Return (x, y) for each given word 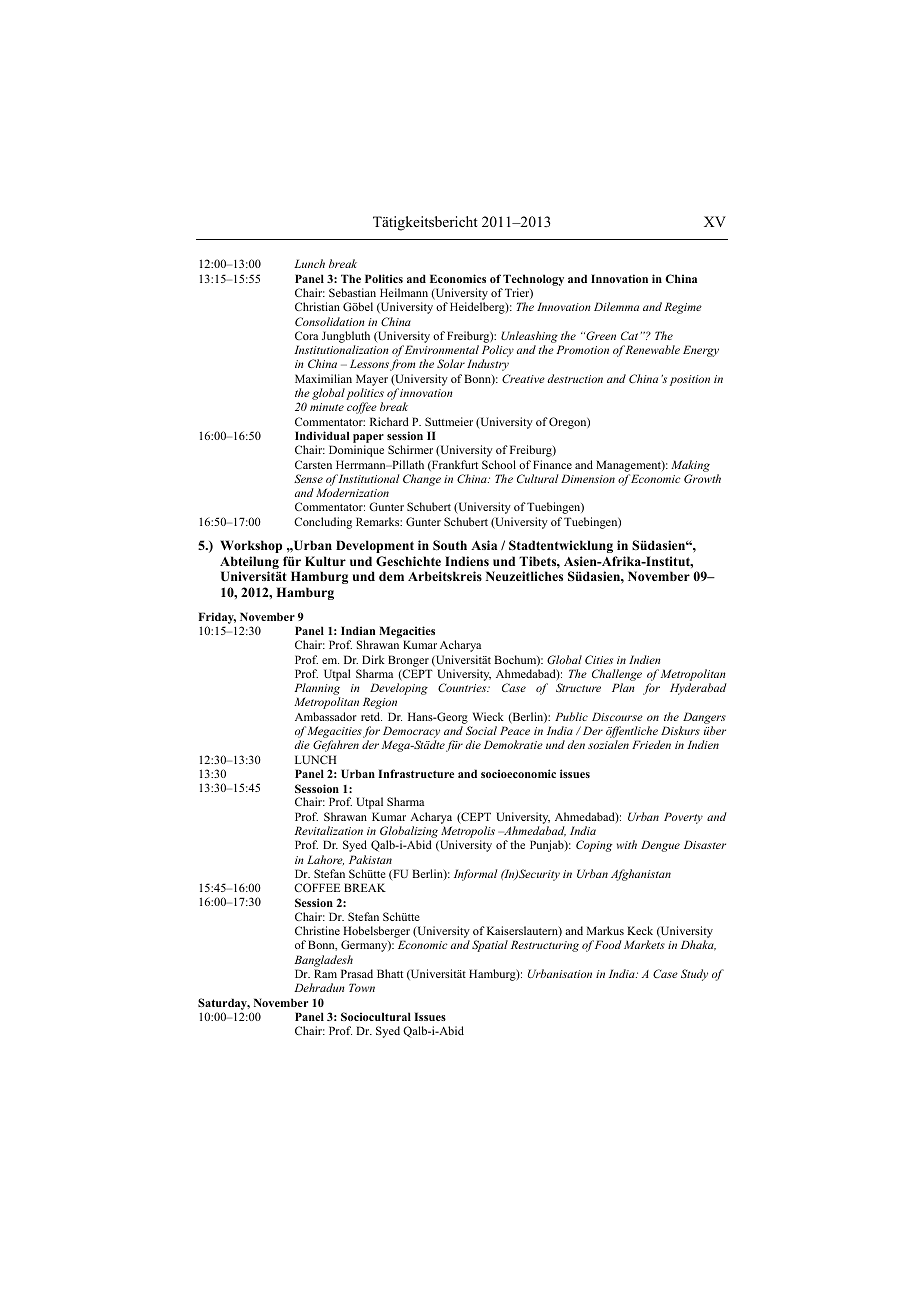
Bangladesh (323, 961)
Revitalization (328, 830)
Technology (533, 281)
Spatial (490, 946)
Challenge (617, 675)
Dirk (373, 659)
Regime (683, 308)
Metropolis (467, 833)
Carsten (313, 464)
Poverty (683, 818)
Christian (317, 306)
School (499, 464)
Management (629, 466)
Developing (397, 690)
